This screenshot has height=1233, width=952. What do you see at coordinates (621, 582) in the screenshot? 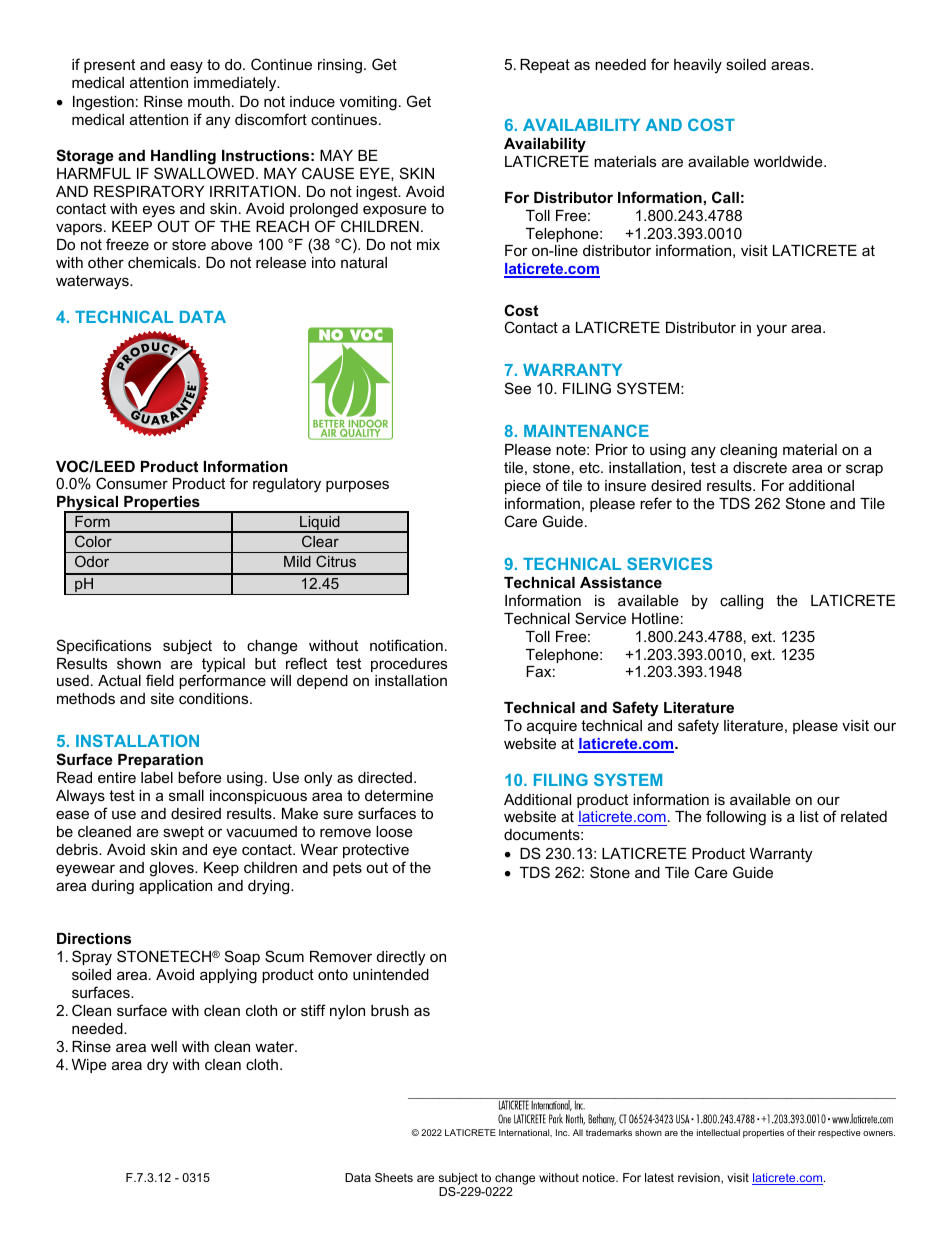
I see `Assistance` at bounding box center [621, 582].
